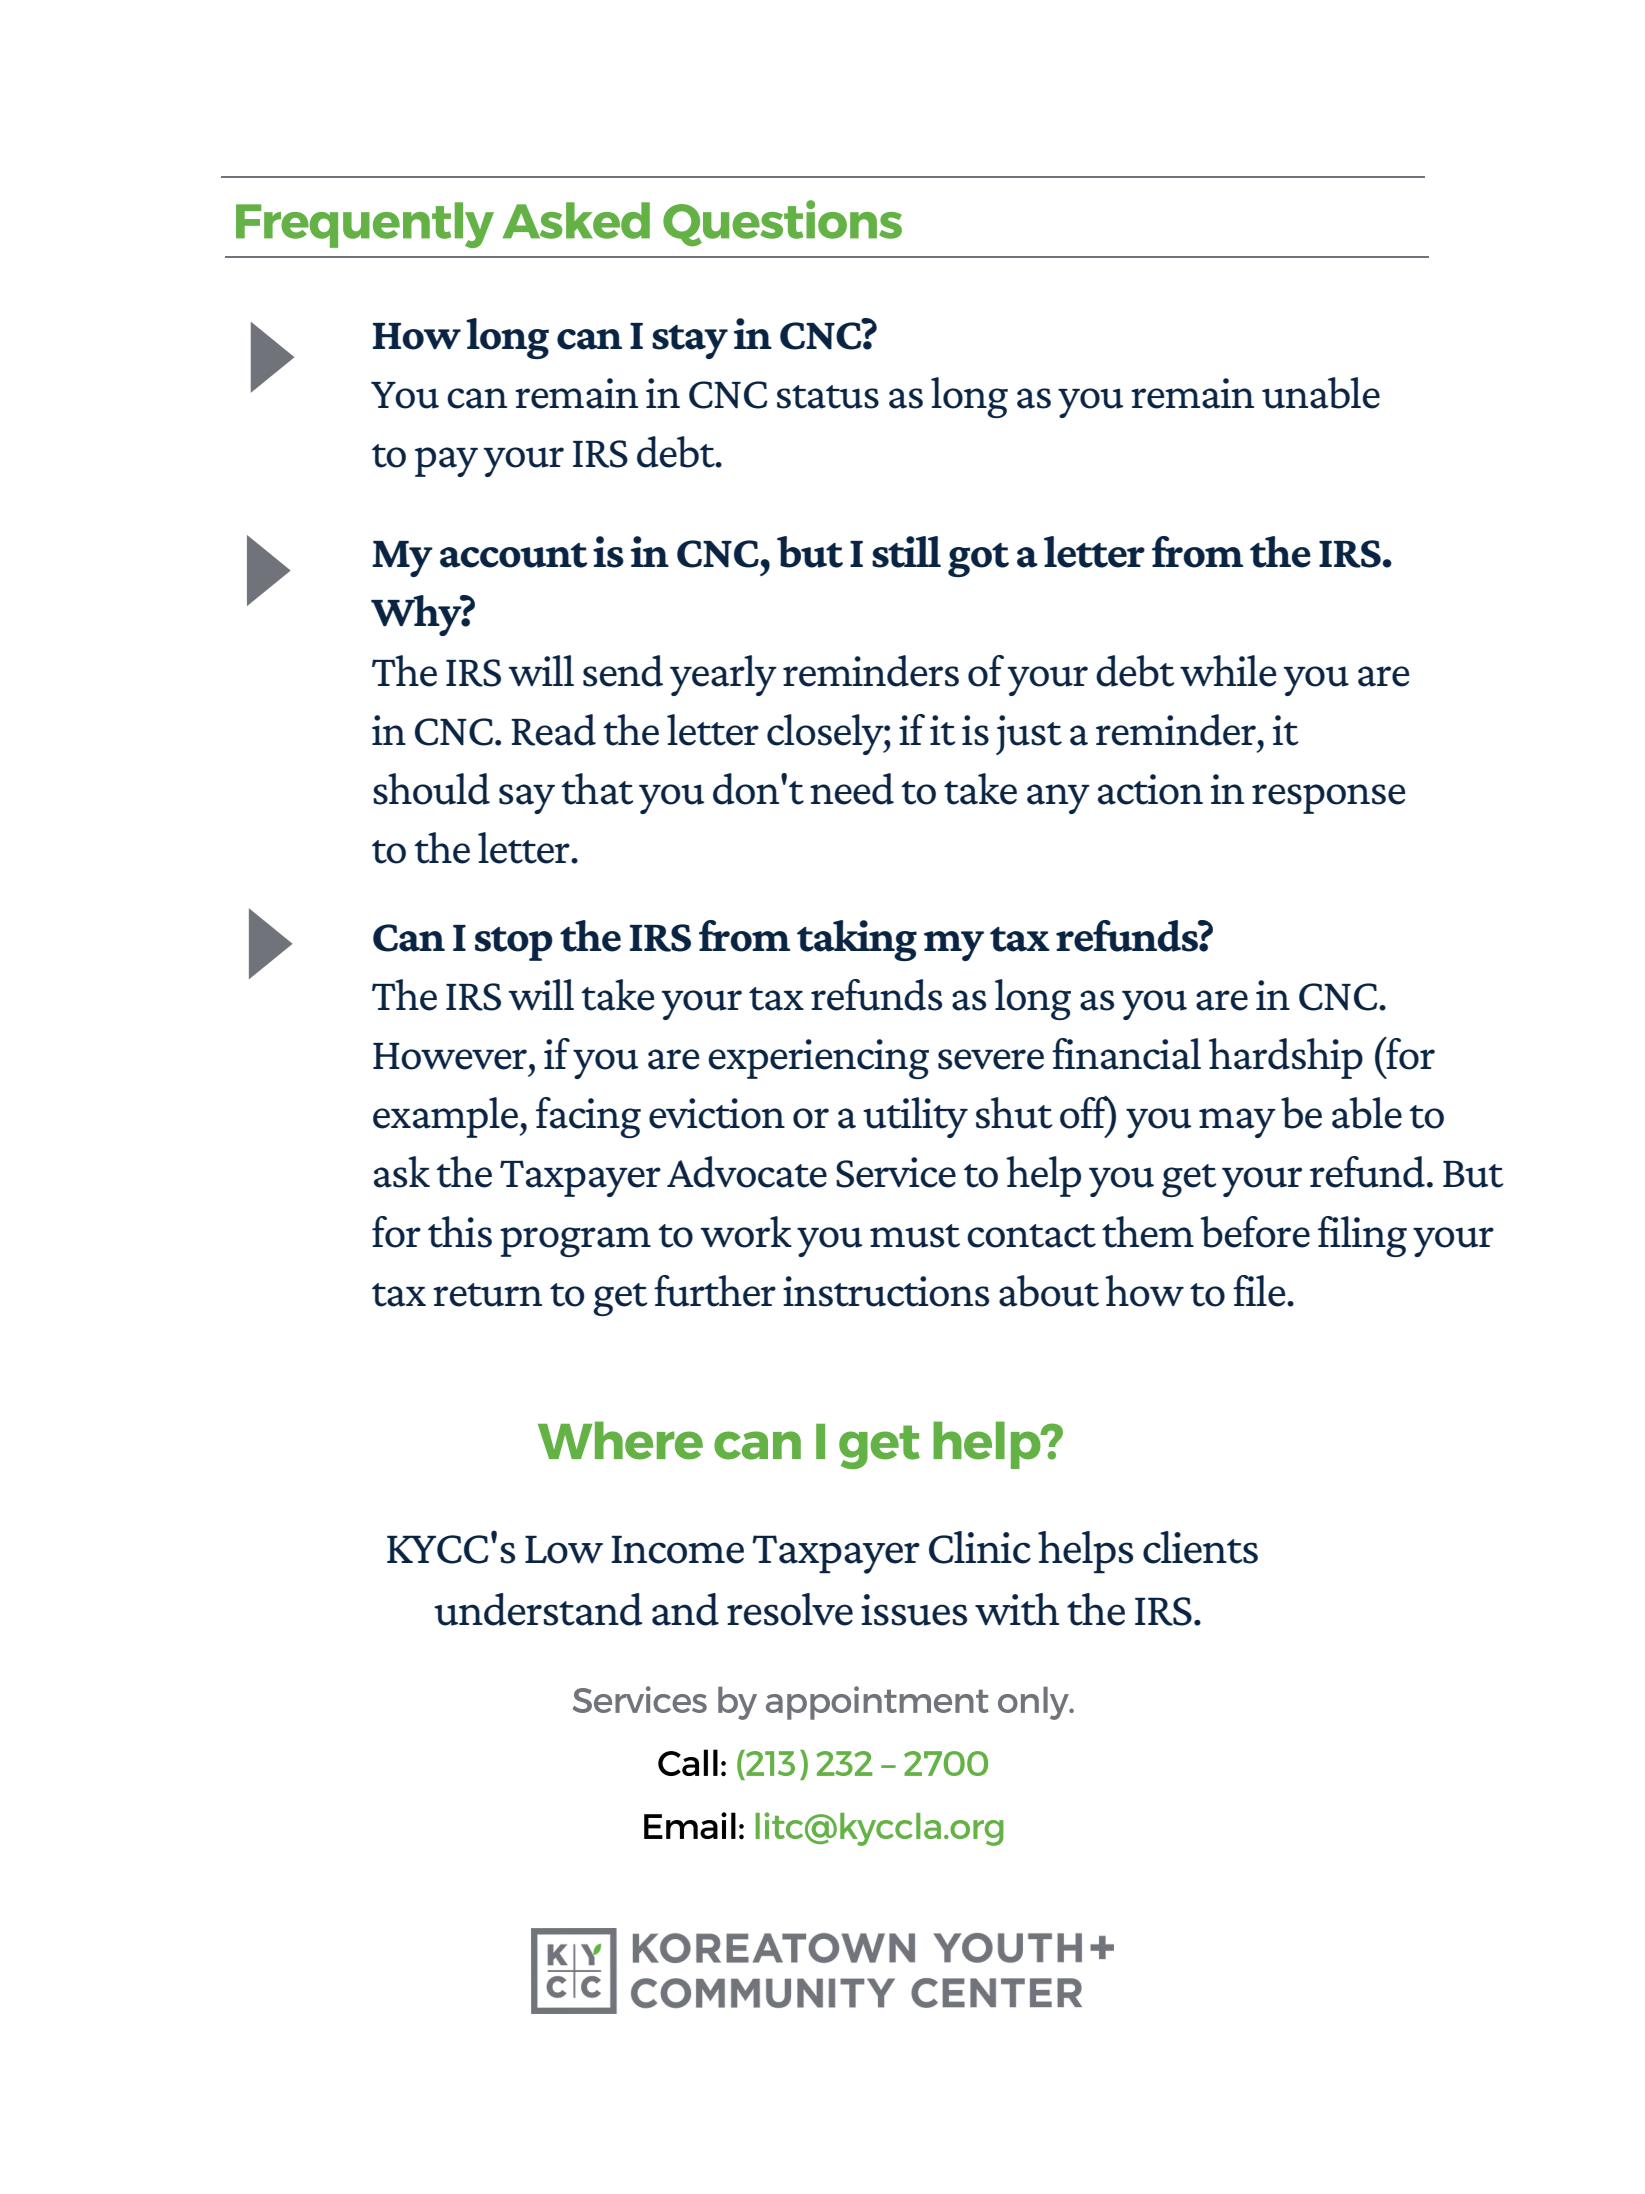  Describe the element at coordinates (782, 223) in the page. I see `Questions` at that location.
